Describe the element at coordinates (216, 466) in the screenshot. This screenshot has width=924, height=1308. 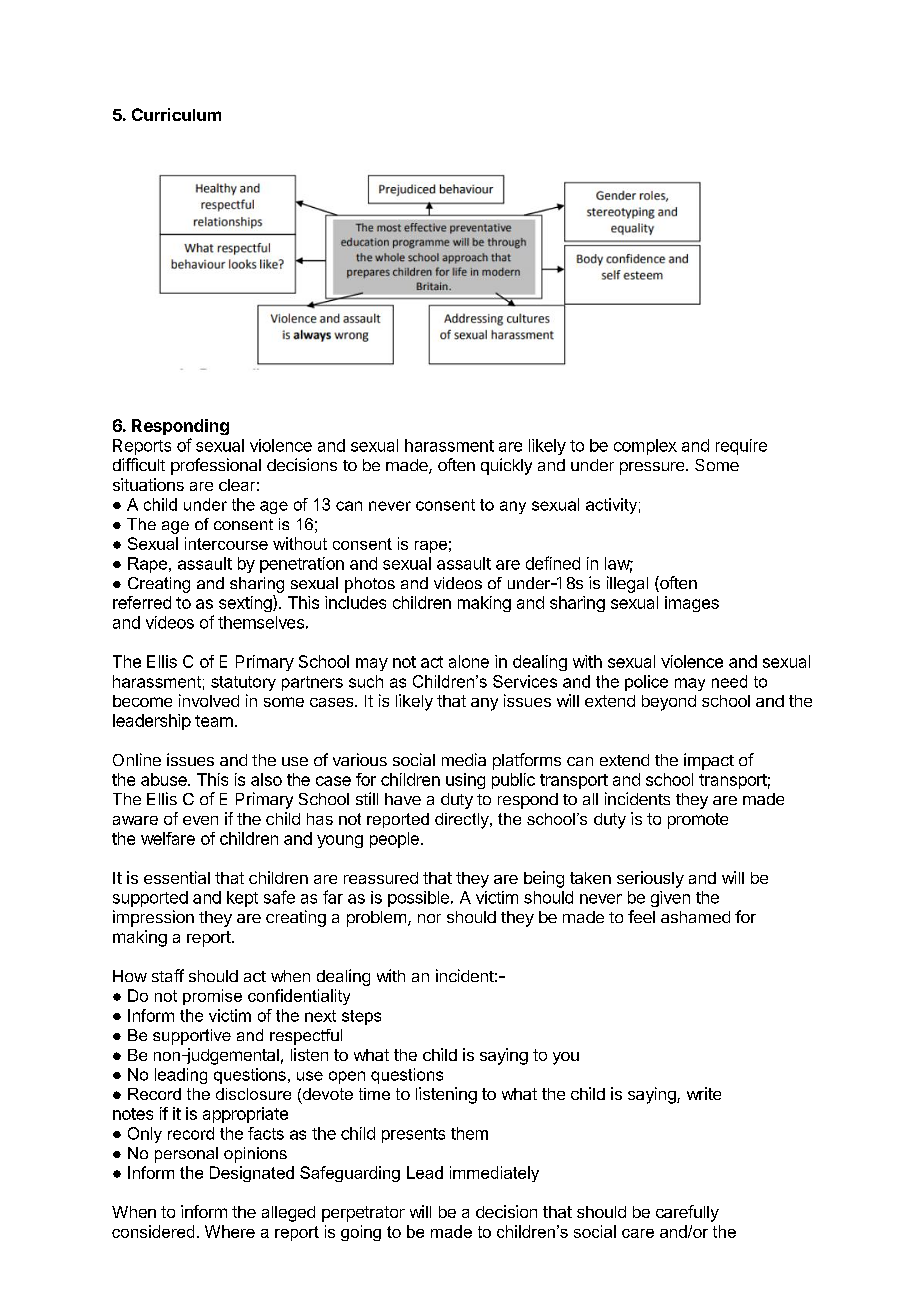
I see `professional` at that location.
